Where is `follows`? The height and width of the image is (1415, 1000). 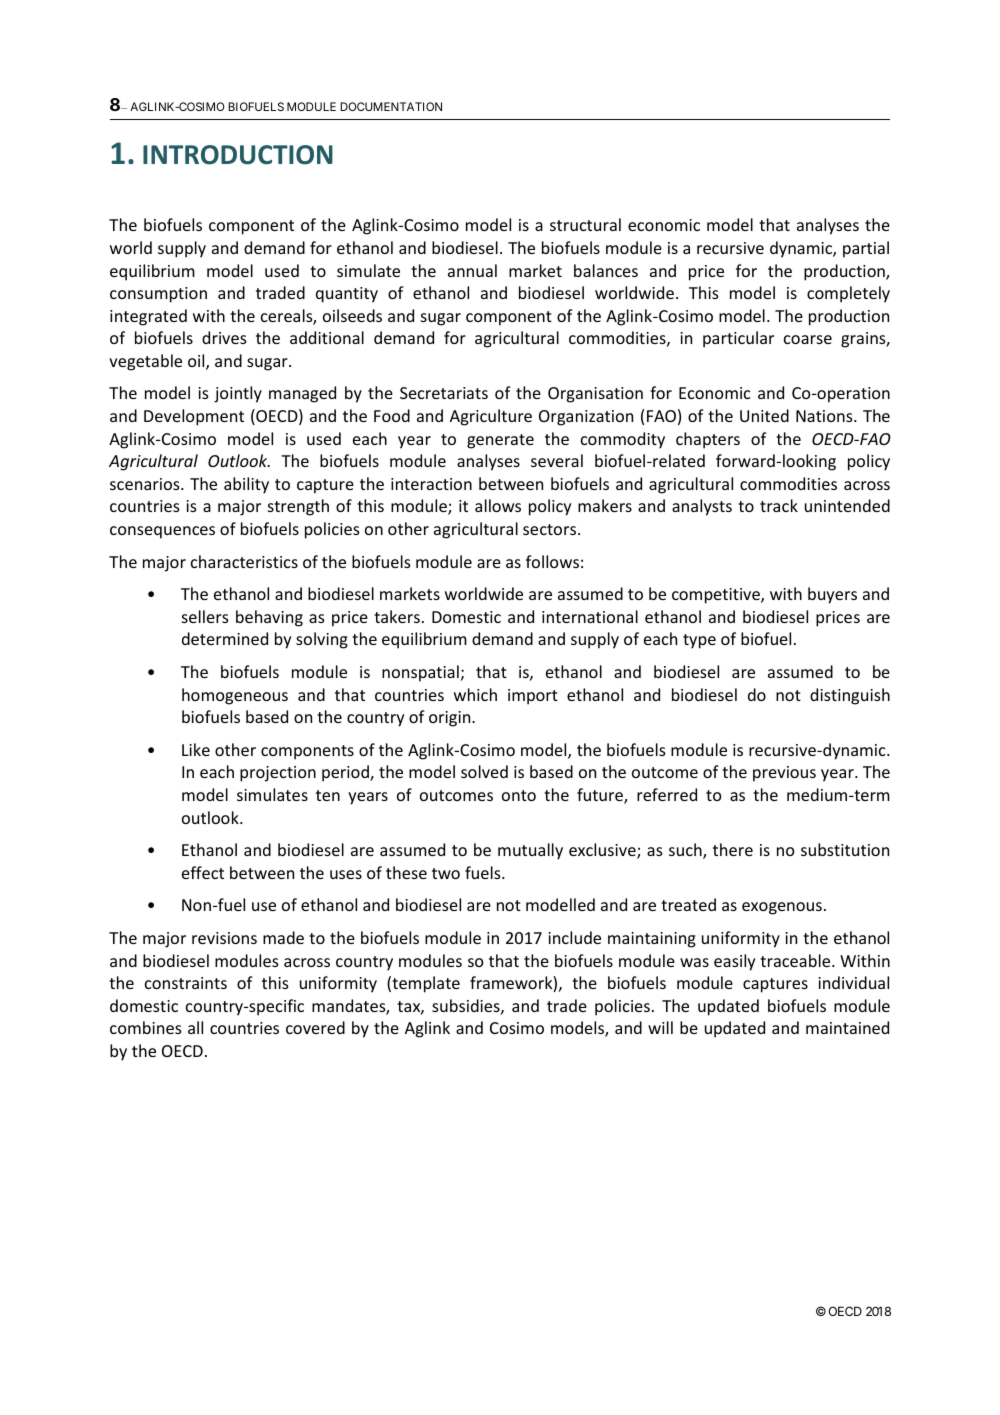 follows is located at coordinates (552, 561).
